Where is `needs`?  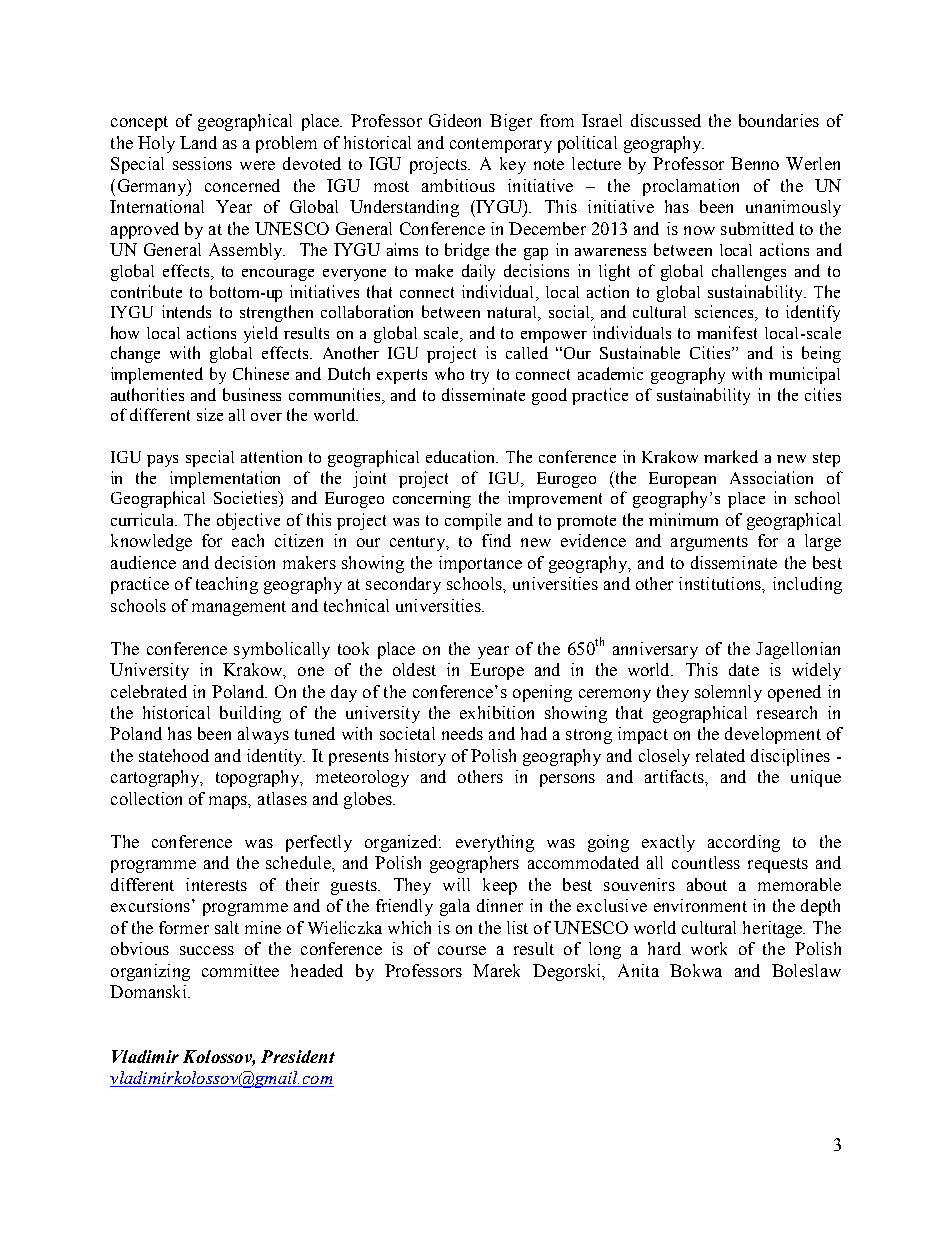
needs is located at coordinates (462, 733).
